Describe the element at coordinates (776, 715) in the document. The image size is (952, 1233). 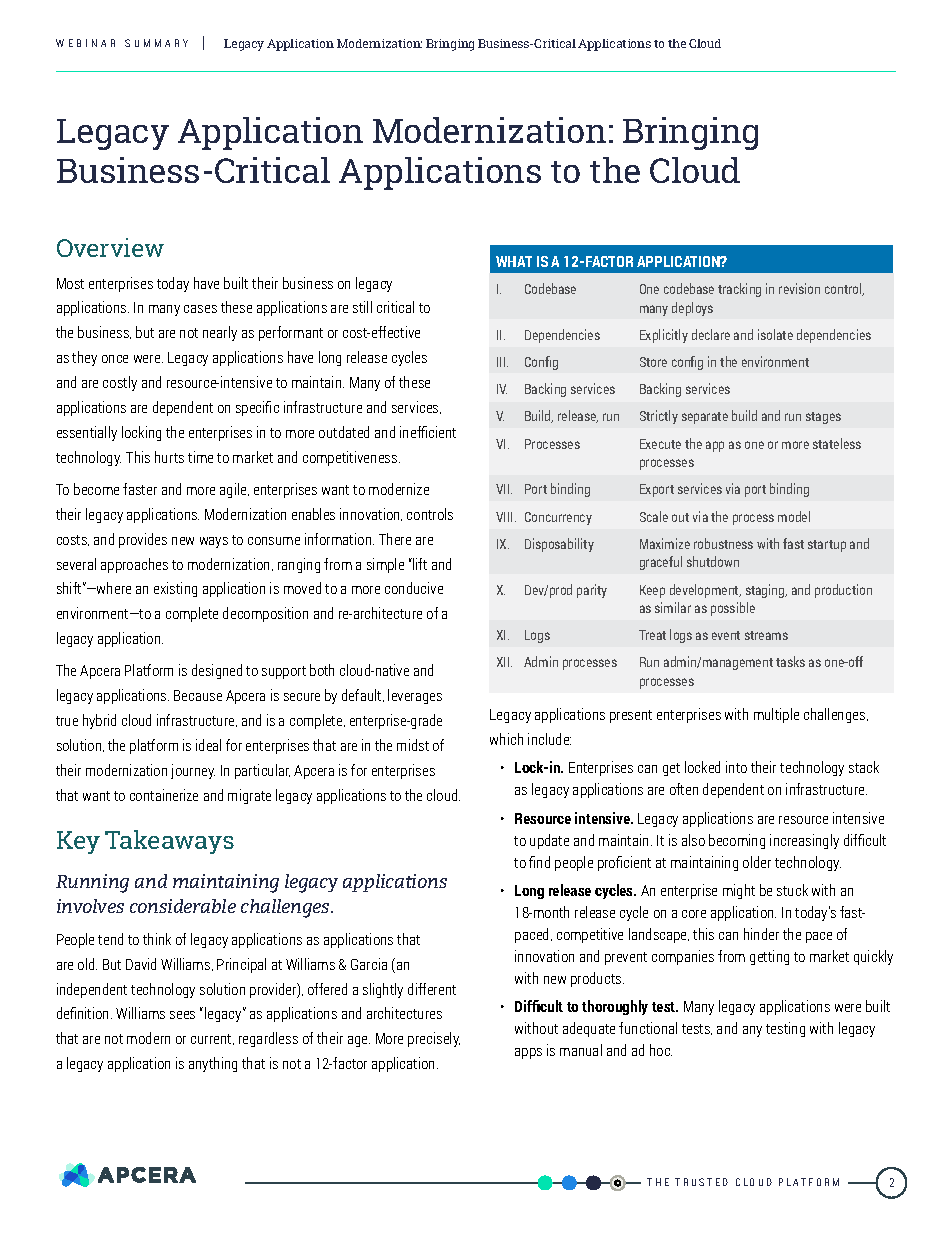
I see `multiple` at that location.
